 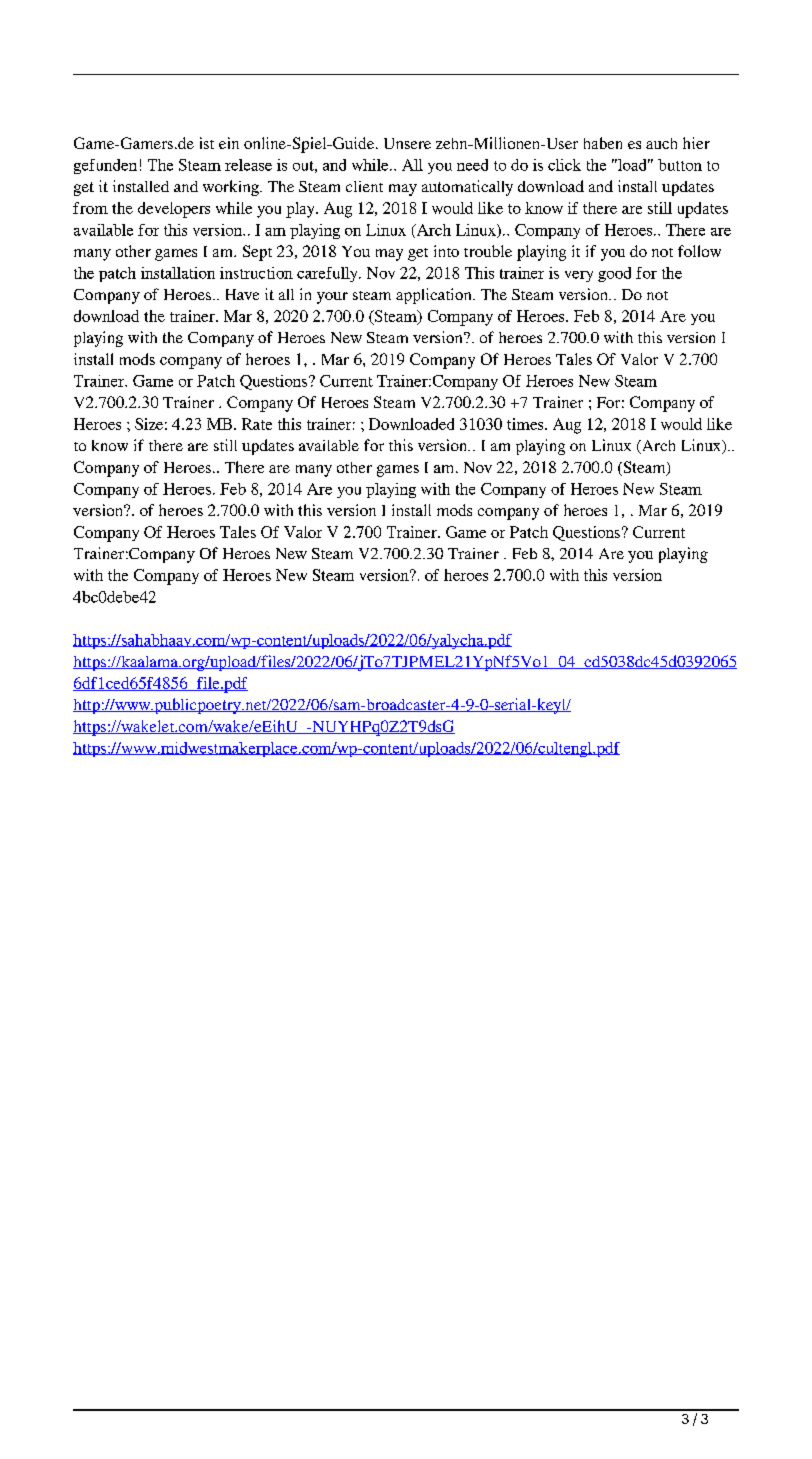 I want to click on Have, so click(x=242, y=294).
